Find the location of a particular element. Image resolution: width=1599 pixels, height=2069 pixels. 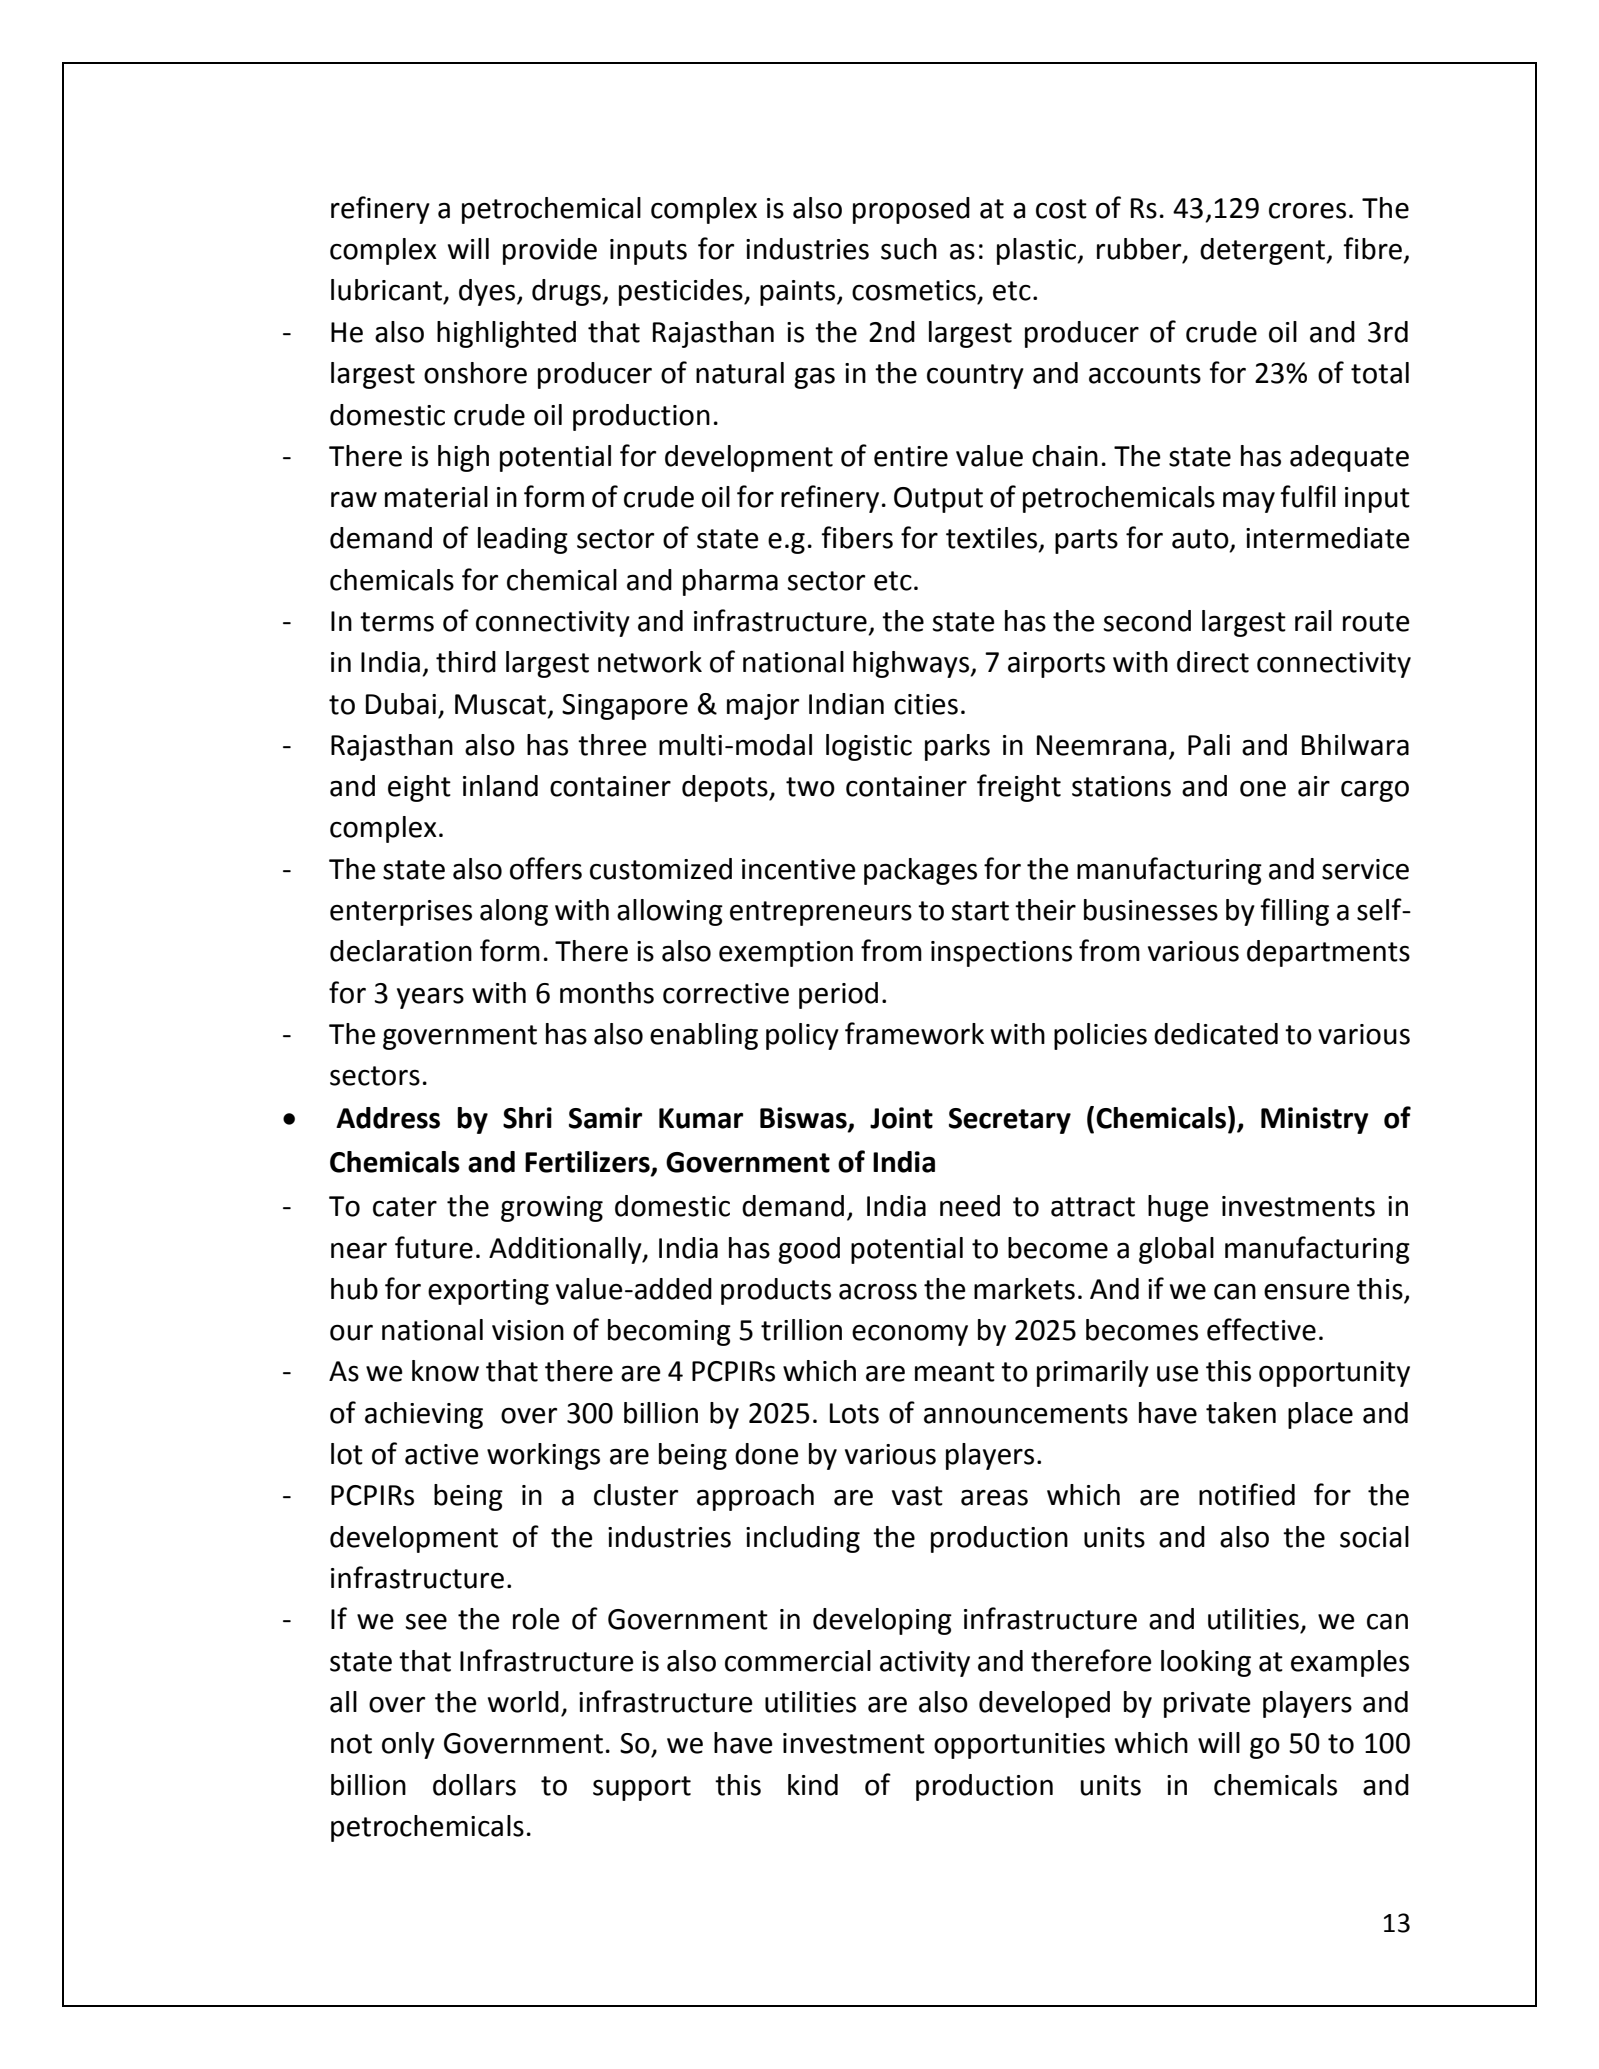

such is located at coordinates (909, 249).
